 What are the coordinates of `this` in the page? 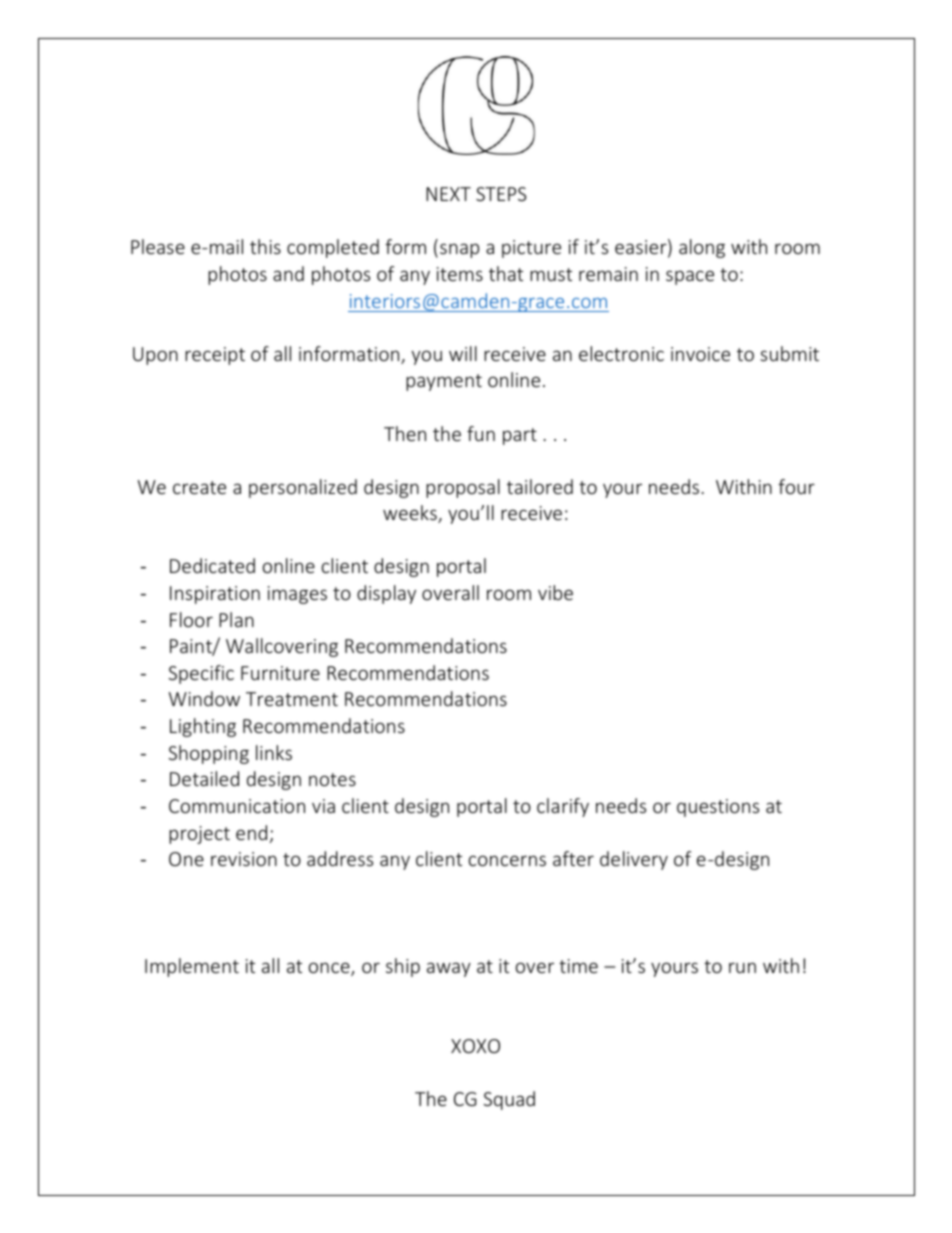 It's located at (265, 246).
